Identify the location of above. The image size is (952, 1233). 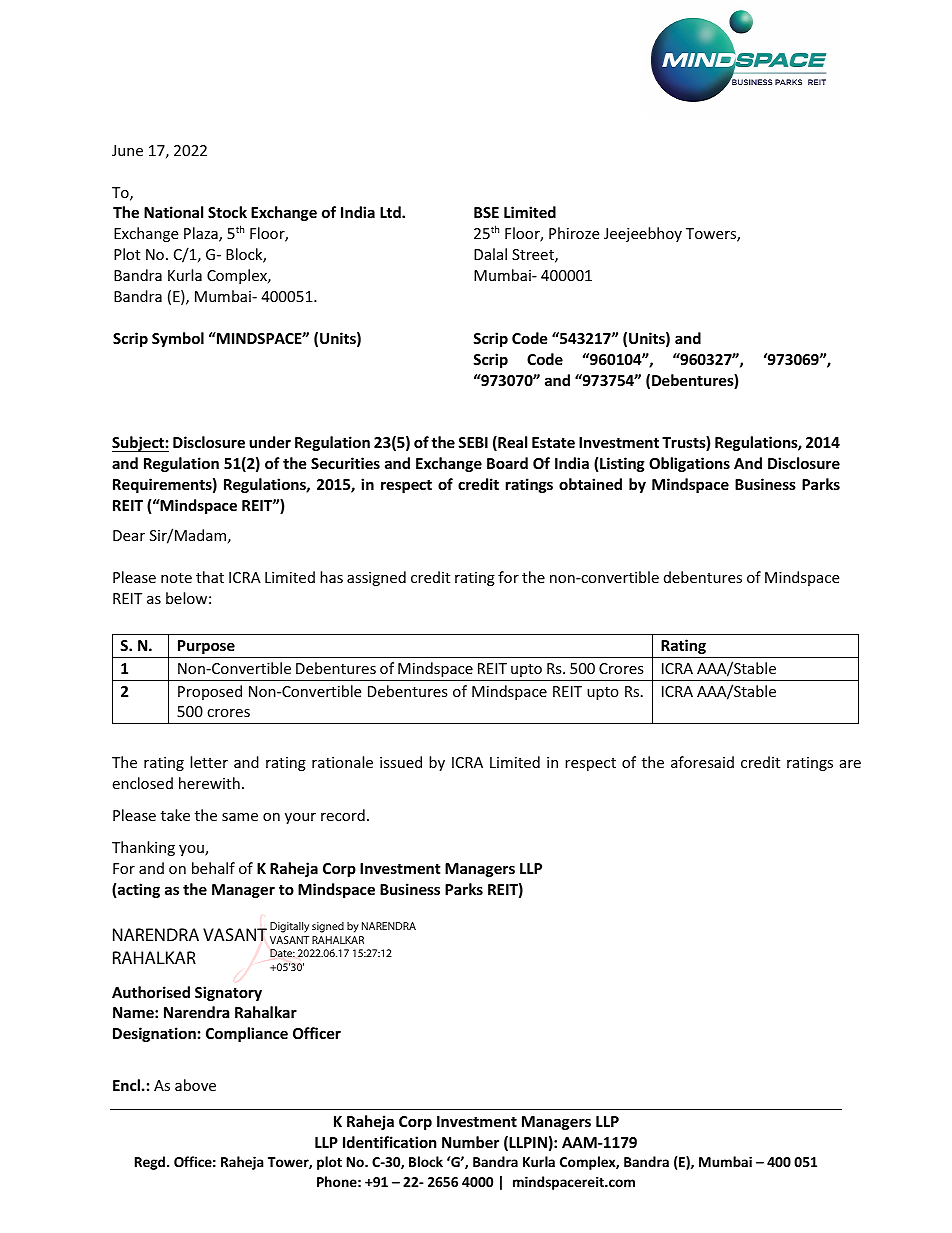
(195, 1085).
